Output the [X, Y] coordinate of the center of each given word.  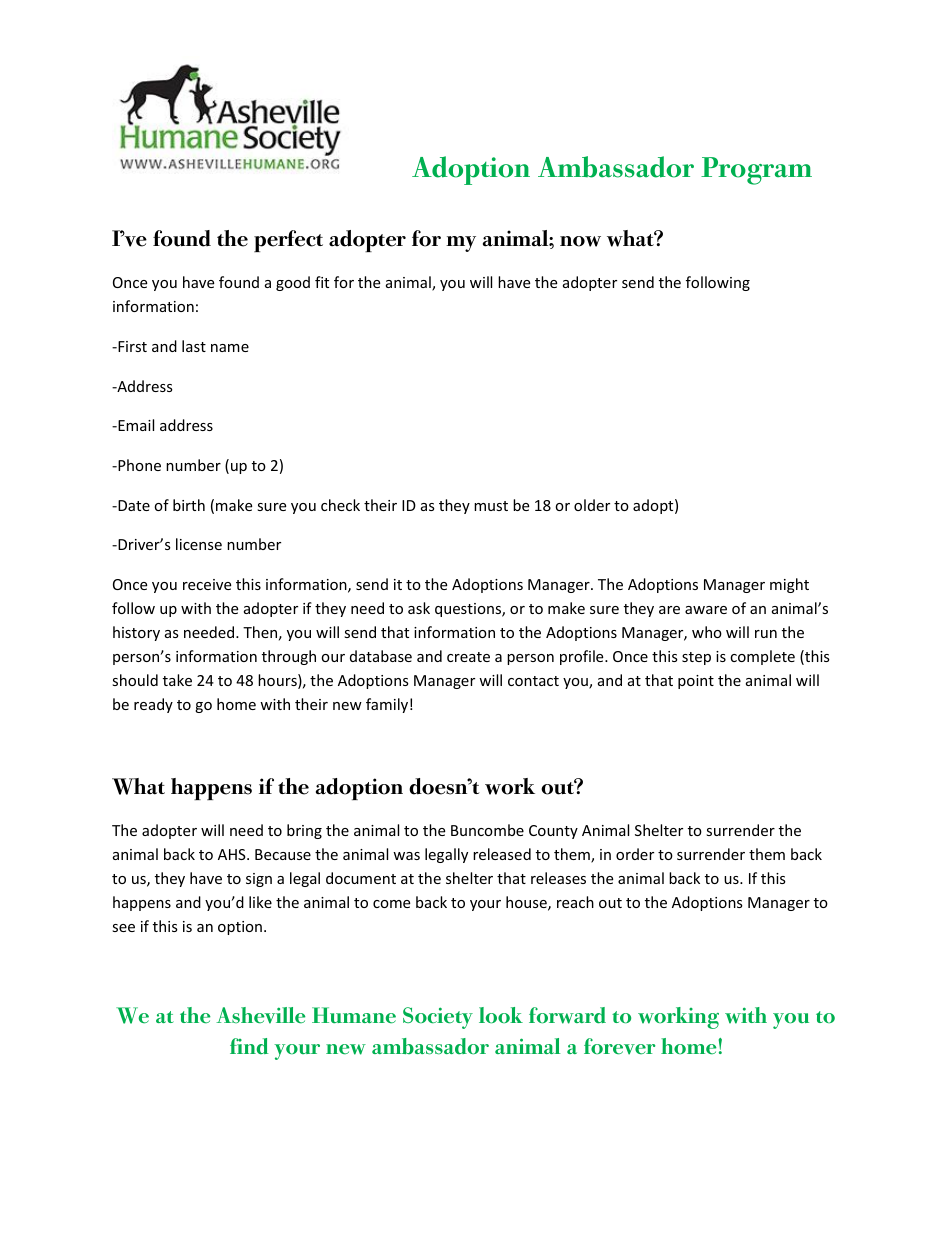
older [592, 505]
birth [189, 505]
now [580, 241]
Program [756, 171]
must [491, 506]
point [696, 682]
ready [153, 705]
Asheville [261, 1015]
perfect [288, 241]
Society [438, 1018]
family [387, 705]
